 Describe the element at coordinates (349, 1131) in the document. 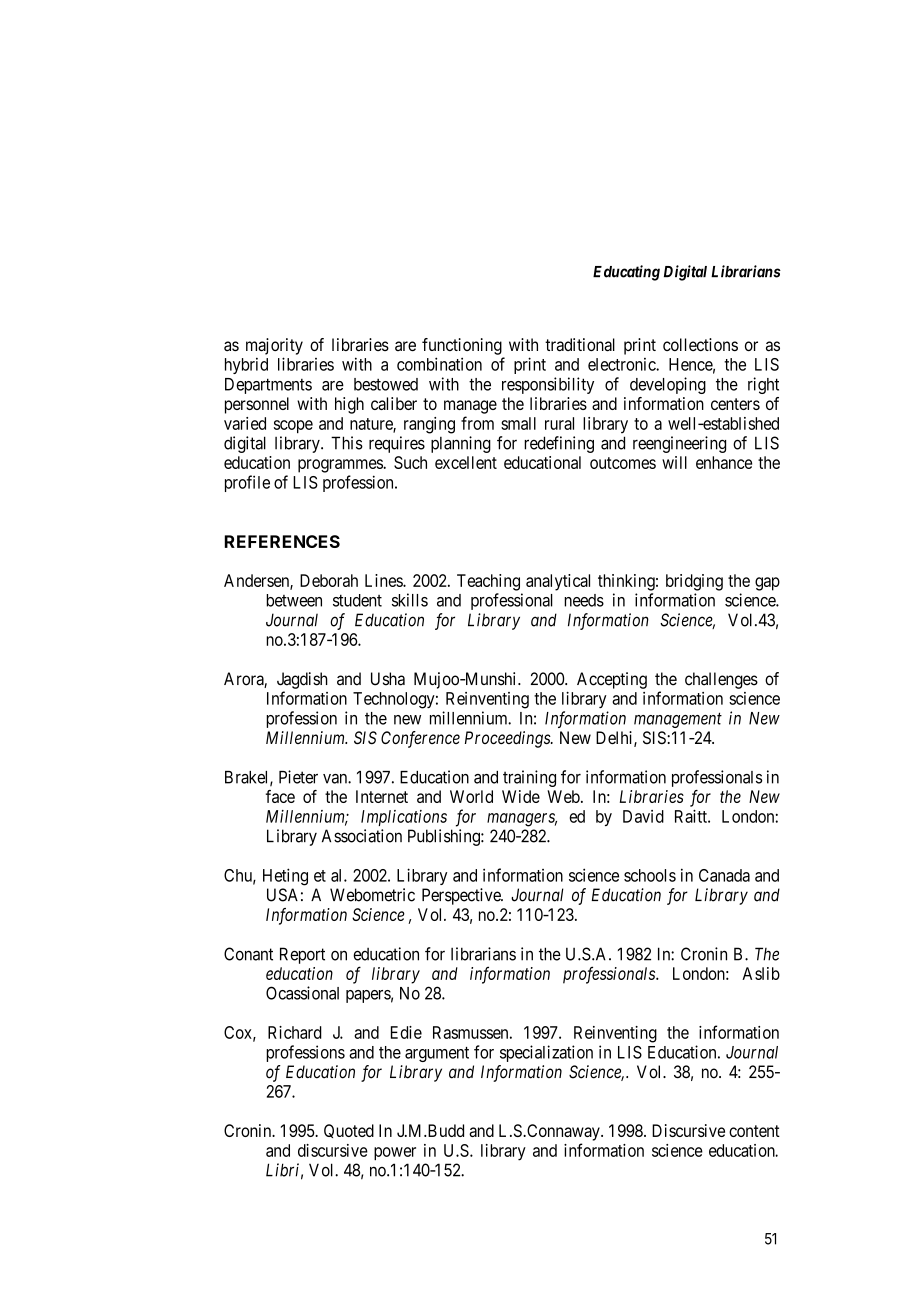

I see `Quoted` at that location.
